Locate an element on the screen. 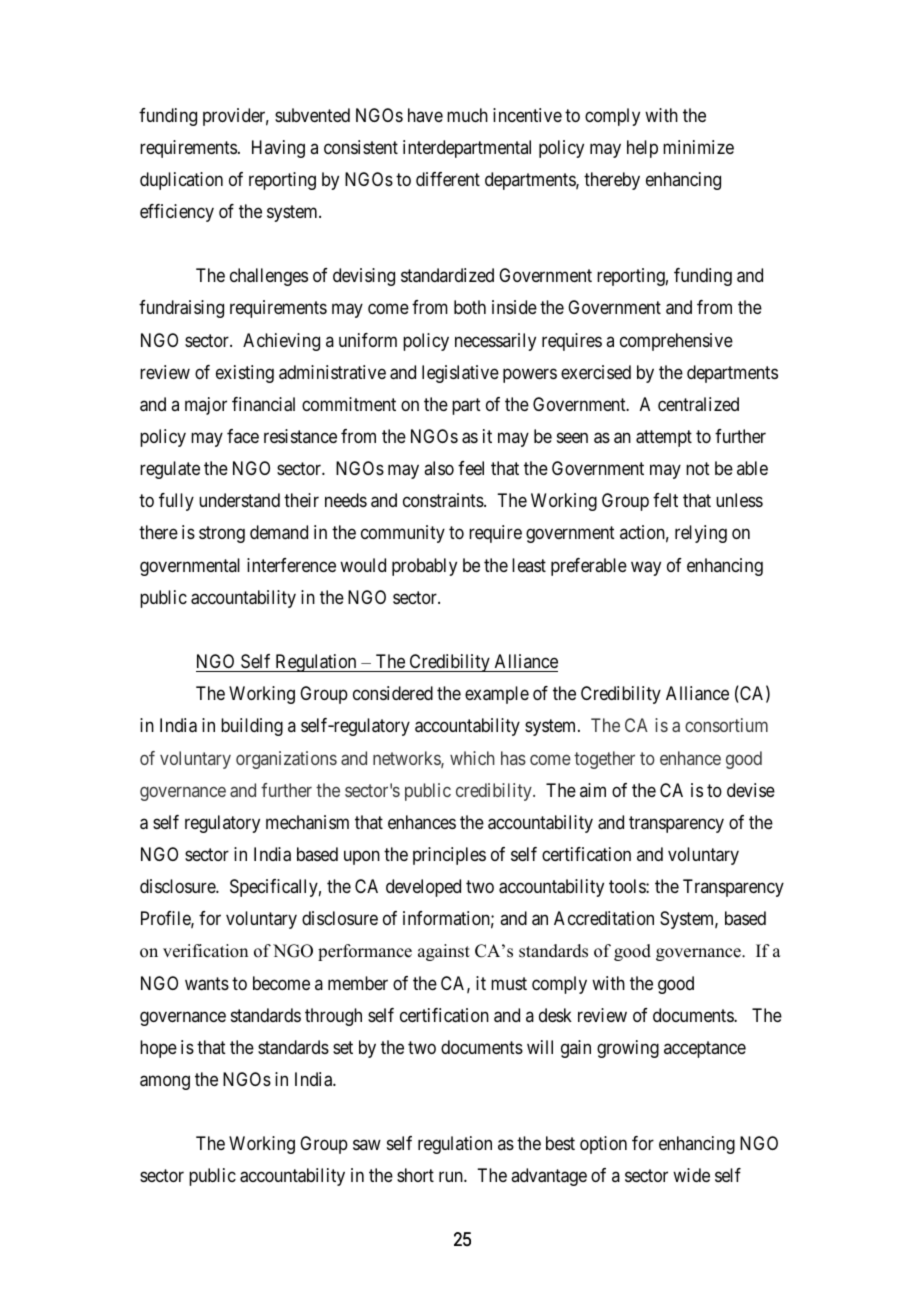  wide is located at coordinates (691, 1175).
